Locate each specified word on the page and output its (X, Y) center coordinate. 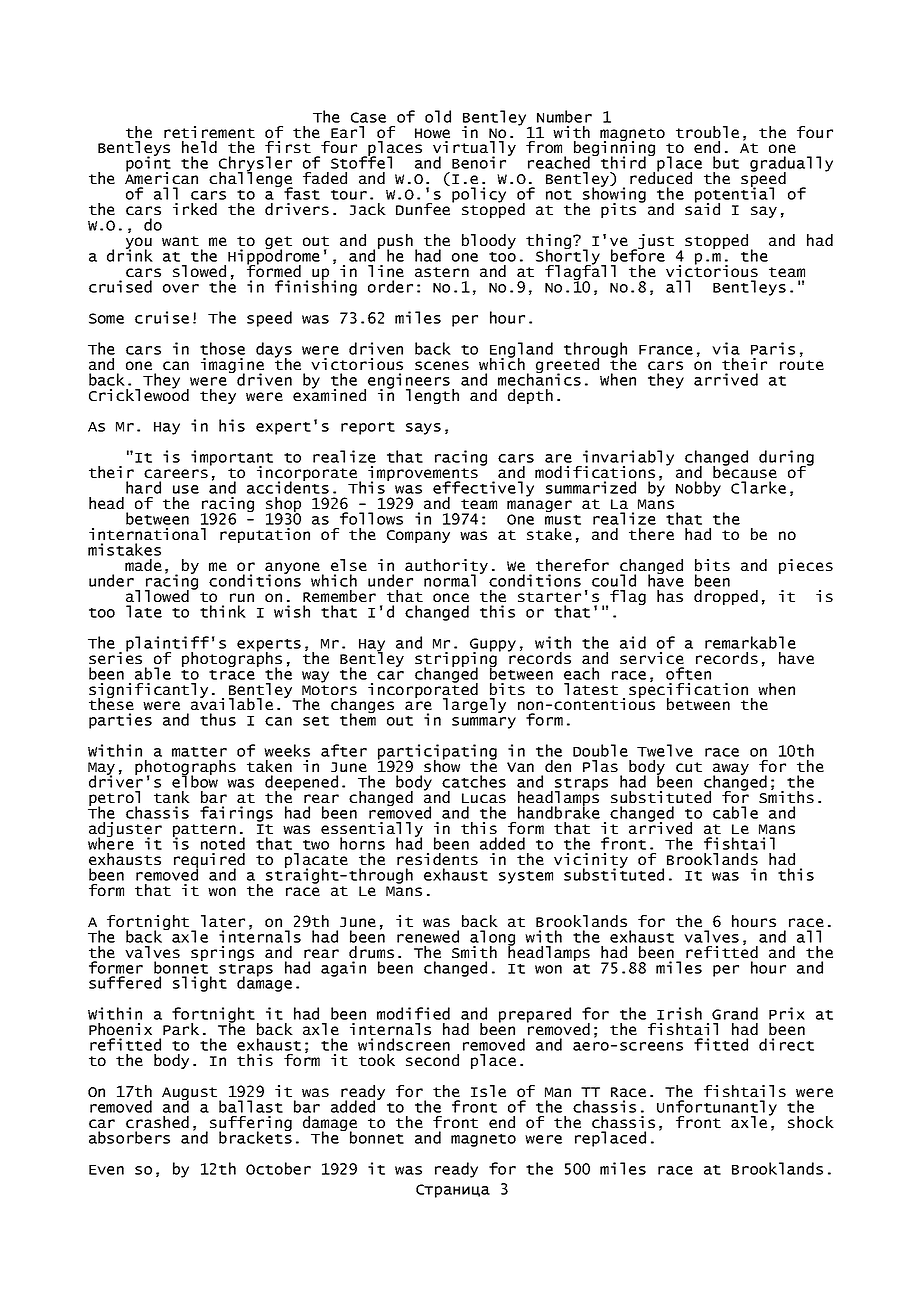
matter (199, 752)
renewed (428, 936)
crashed (157, 1122)
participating (437, 753)
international (147, 534)
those (222, 348)
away (731, 770)
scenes (442, 365)
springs (222, 953)
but (726, 162)
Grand (735, 1013)
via (726, 348)
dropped (726, 597)
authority (446, 567)
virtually (474, 150)
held (199, 147)
